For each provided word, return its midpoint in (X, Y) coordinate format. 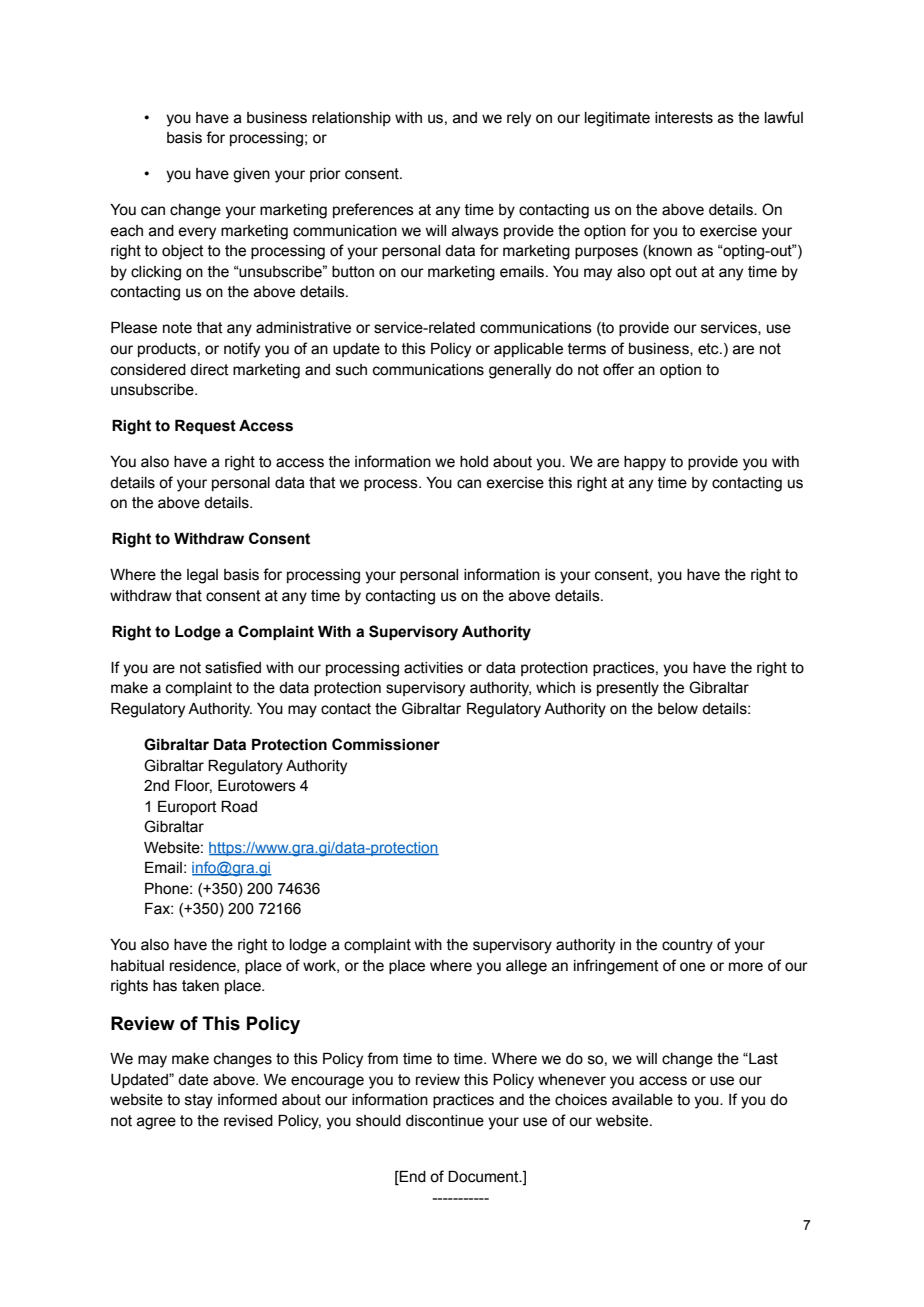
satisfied (233, 667)
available (642, 1100)
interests (684, 118)
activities (433, 668)
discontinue (445, 1121)
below (678, 709)
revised (248, 1121)
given (251, 175)
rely (519, 119)
